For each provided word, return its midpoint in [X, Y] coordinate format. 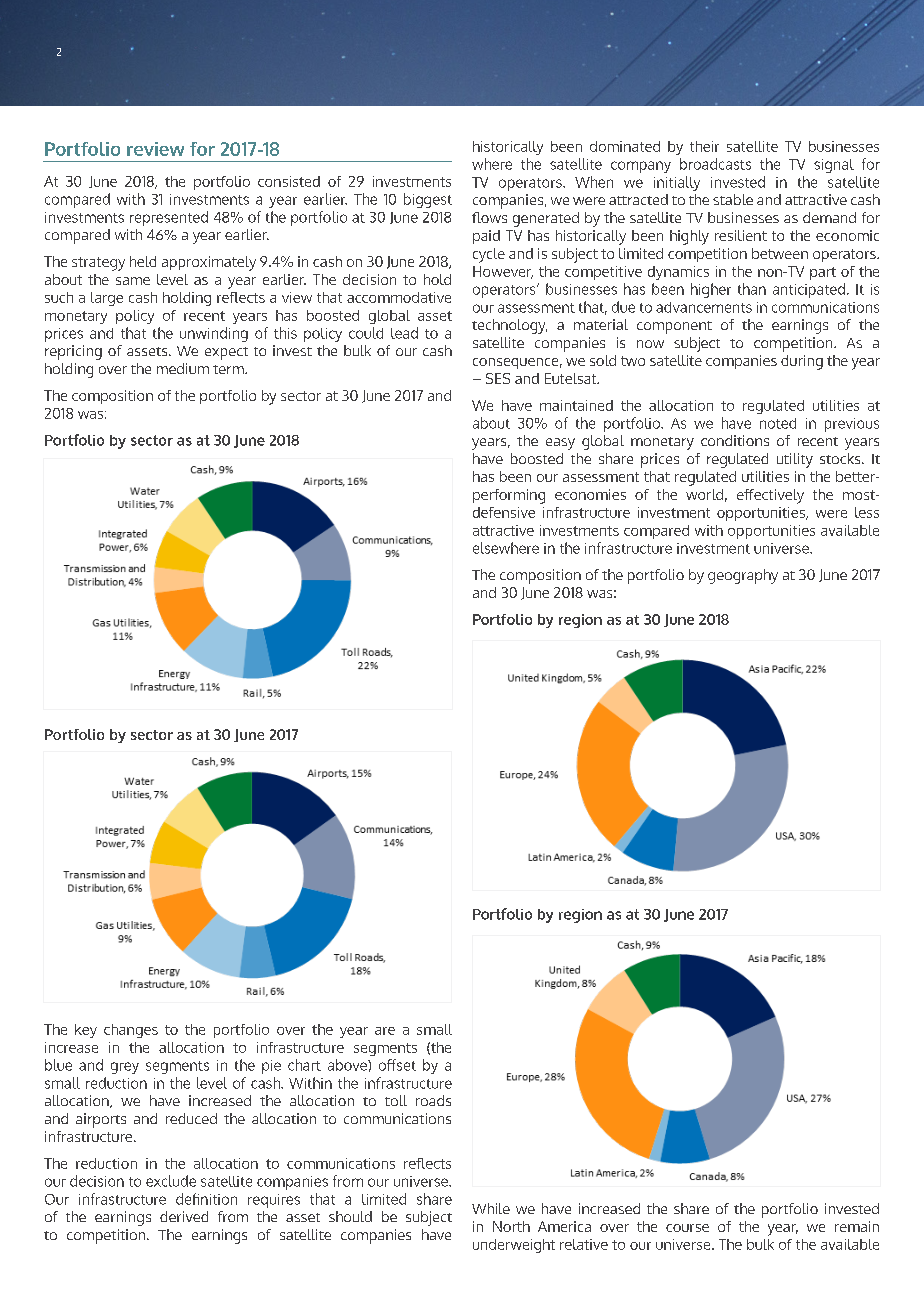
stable [733, 199]
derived [184, 1216]
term [229, 369]
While [491, 1208]
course [687, 1228]
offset [397, 1065]
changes [131, 1031]
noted [778, 423]
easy [560, 444]
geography [743, 576]
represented [169, 218]
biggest [428, 200]
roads [433, 1100]
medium [183, 368]
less [867, 512]
